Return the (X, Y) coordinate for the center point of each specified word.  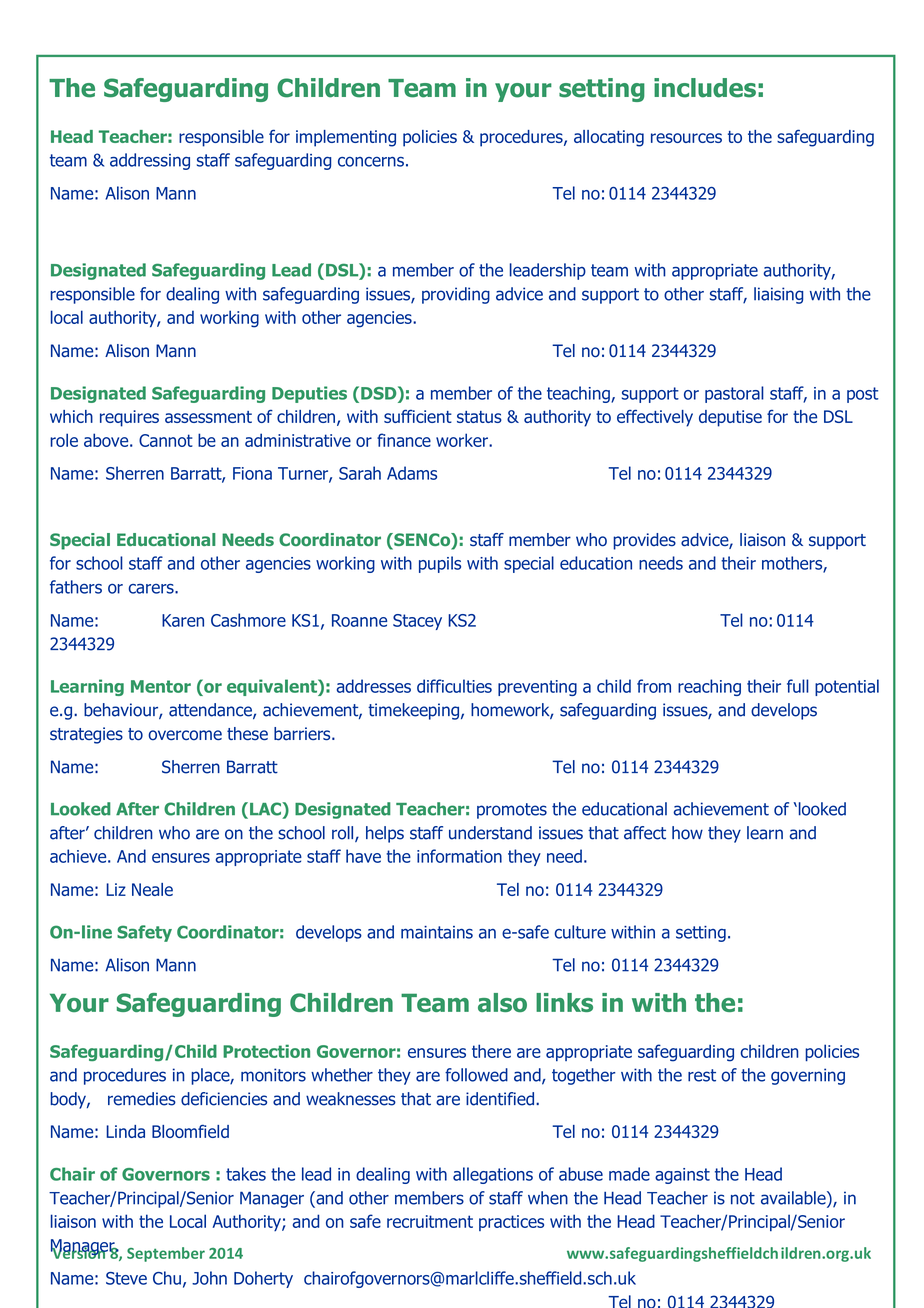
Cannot (166, 440)
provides (644, 541)
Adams (412, 473)
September (166, 1254)
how (687, 833)
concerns (371, 162)
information (459, 856)
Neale (152, 889)
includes (705, 88)
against (682, 1176)
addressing (150, 161)
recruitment (430, 1221)
